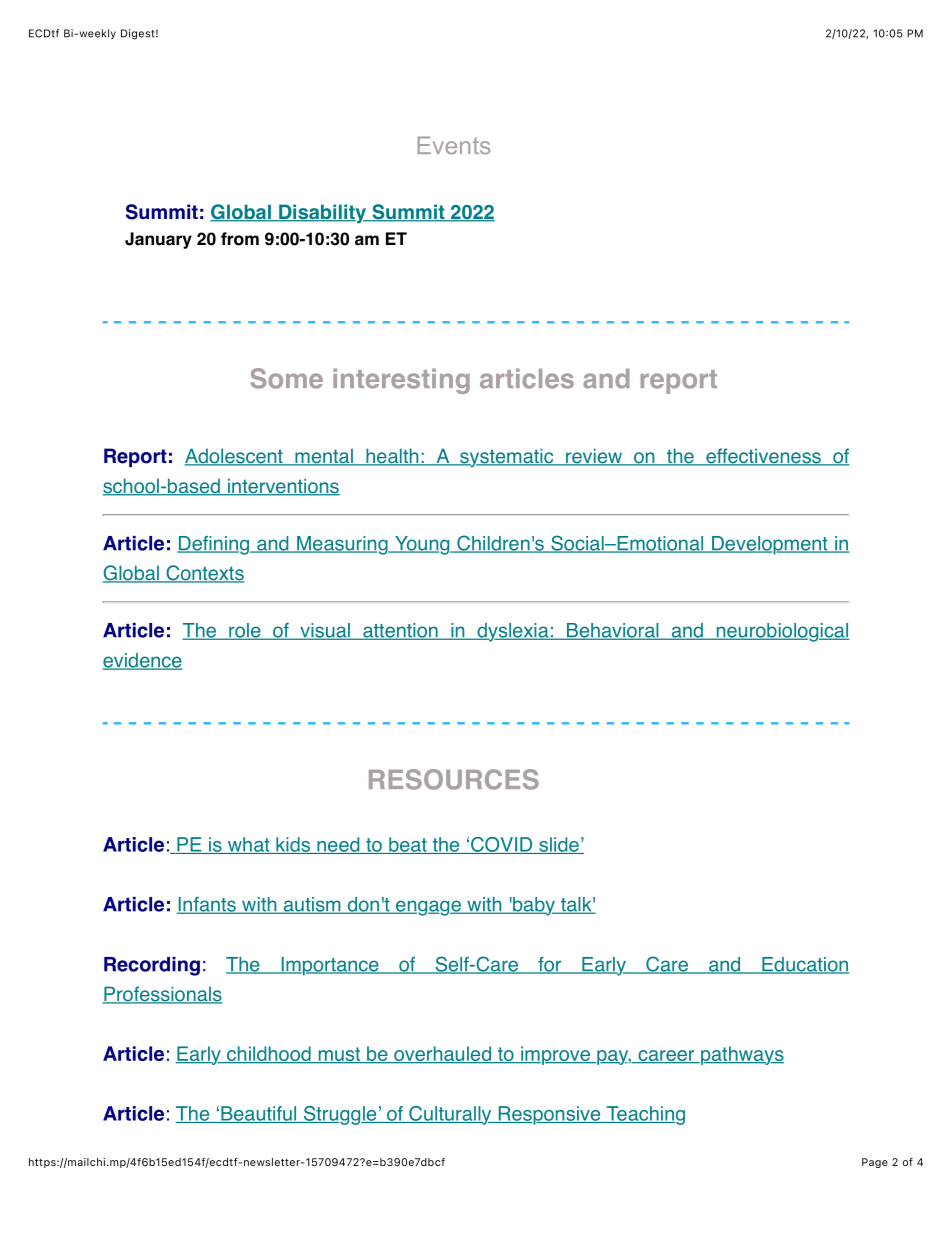 The image size is (952, 1233). What do you see at coordinates (781, 632) in the image?
I see `neurobiological` at bounding box center [781, 632].
